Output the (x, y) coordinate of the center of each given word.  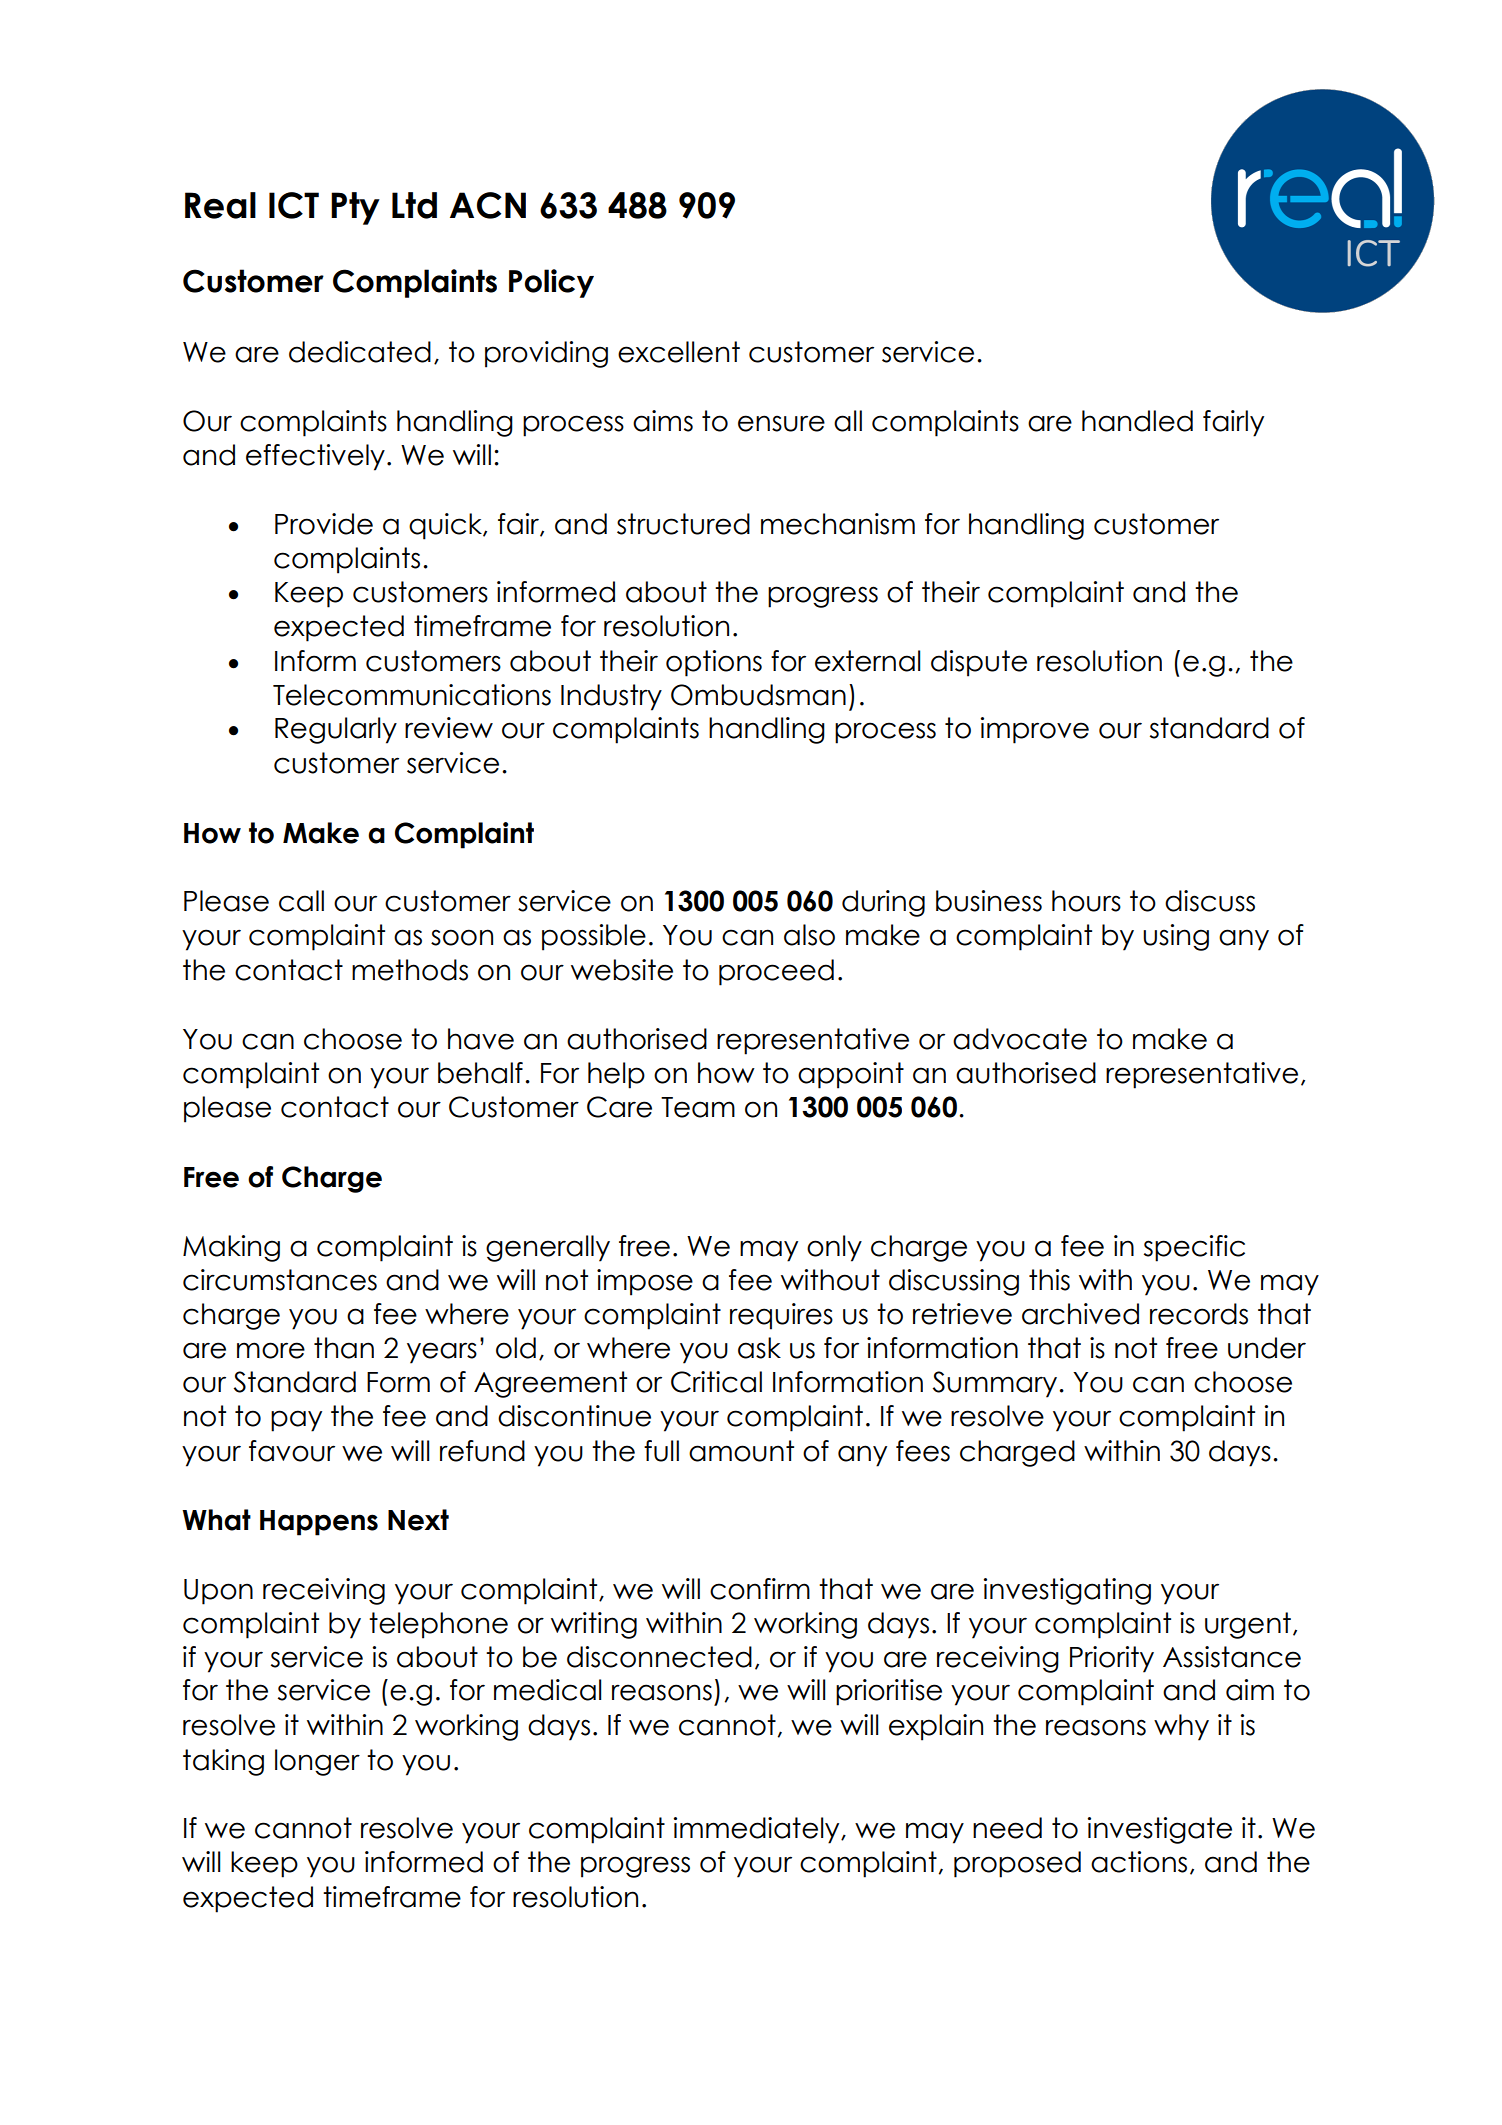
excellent (679, 352)
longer (317, 1762)
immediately (757, 1830)
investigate (1159, 1830)
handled (1137, 421)
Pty (355, 208)
